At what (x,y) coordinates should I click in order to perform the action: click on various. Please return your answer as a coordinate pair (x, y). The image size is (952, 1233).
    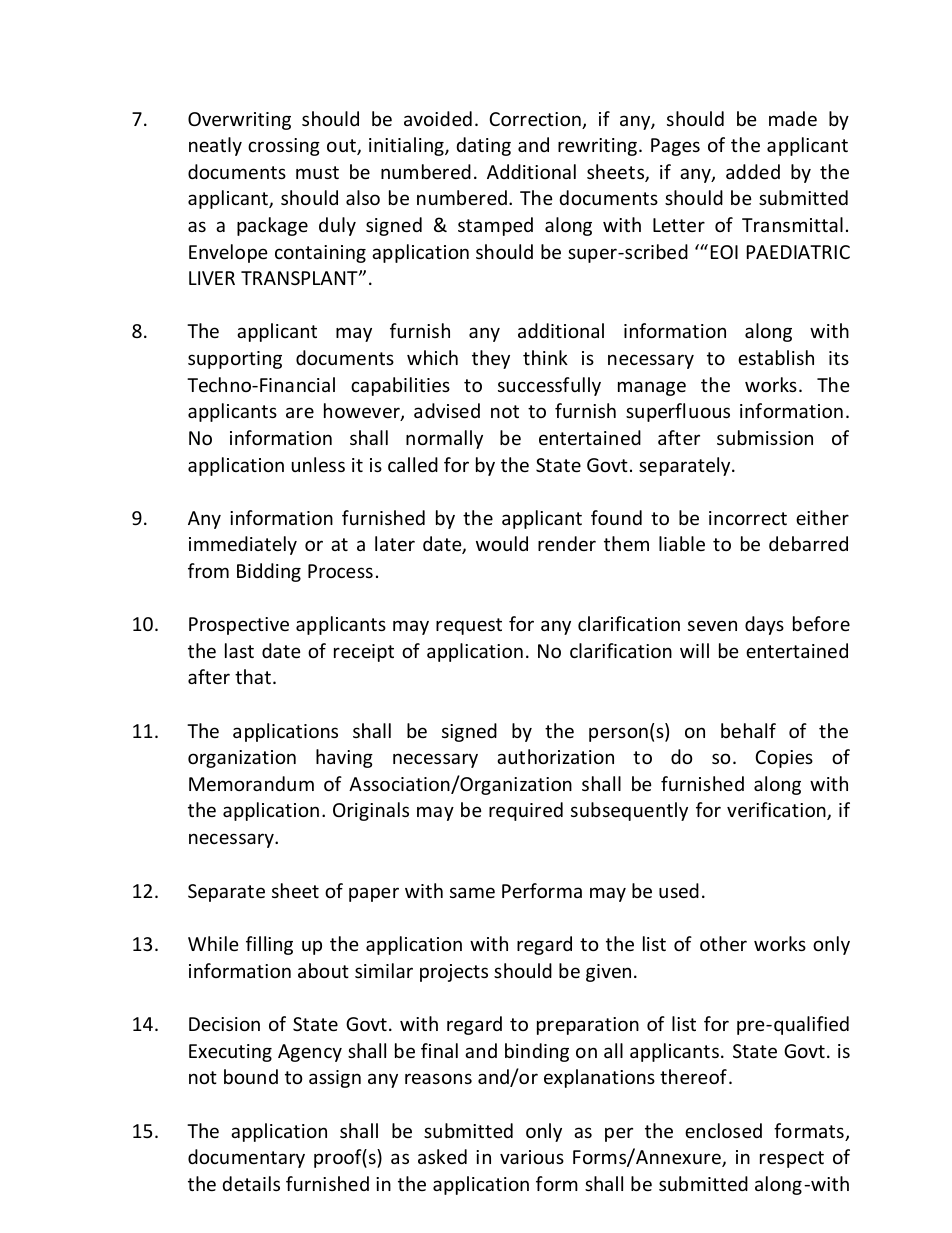
    Looking at the image, I should click on (532, 1157).
